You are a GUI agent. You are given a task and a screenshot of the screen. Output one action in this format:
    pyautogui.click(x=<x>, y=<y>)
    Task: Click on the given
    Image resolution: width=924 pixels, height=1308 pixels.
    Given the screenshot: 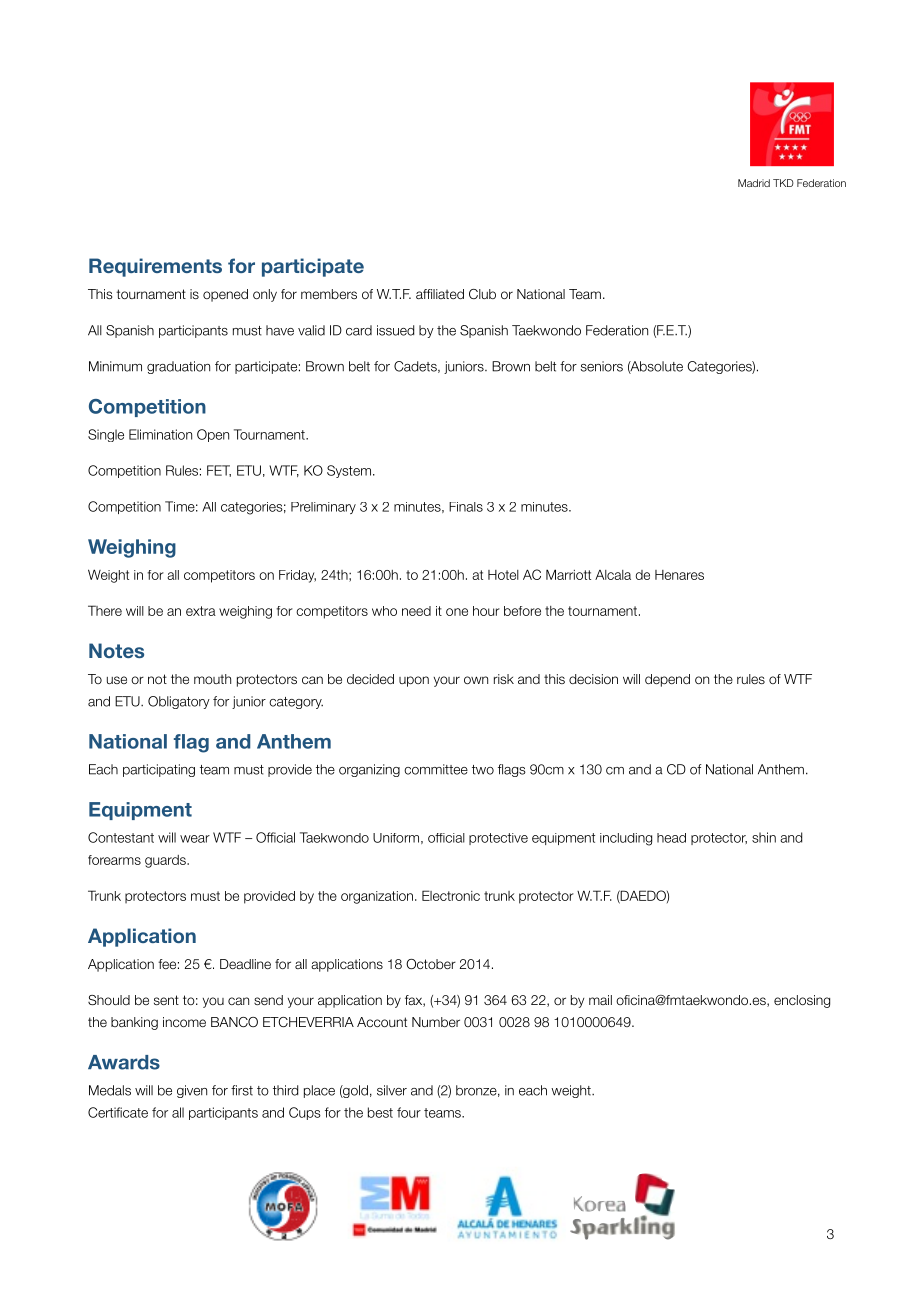 What is the action you would take?
    pyautogui.click(x=192, y=1091)
